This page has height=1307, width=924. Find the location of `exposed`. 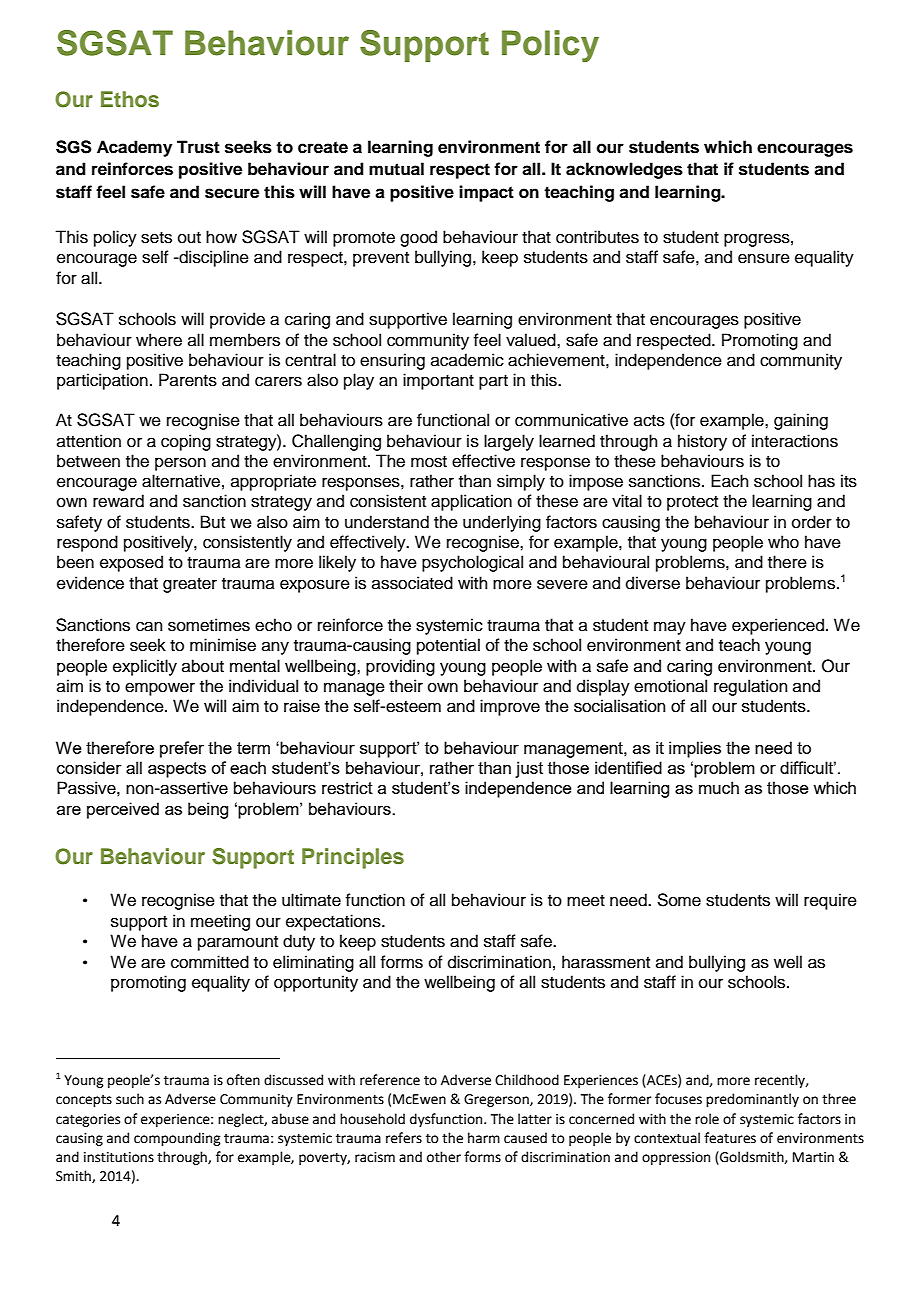

exposed is located at coordinates (131, 563).
